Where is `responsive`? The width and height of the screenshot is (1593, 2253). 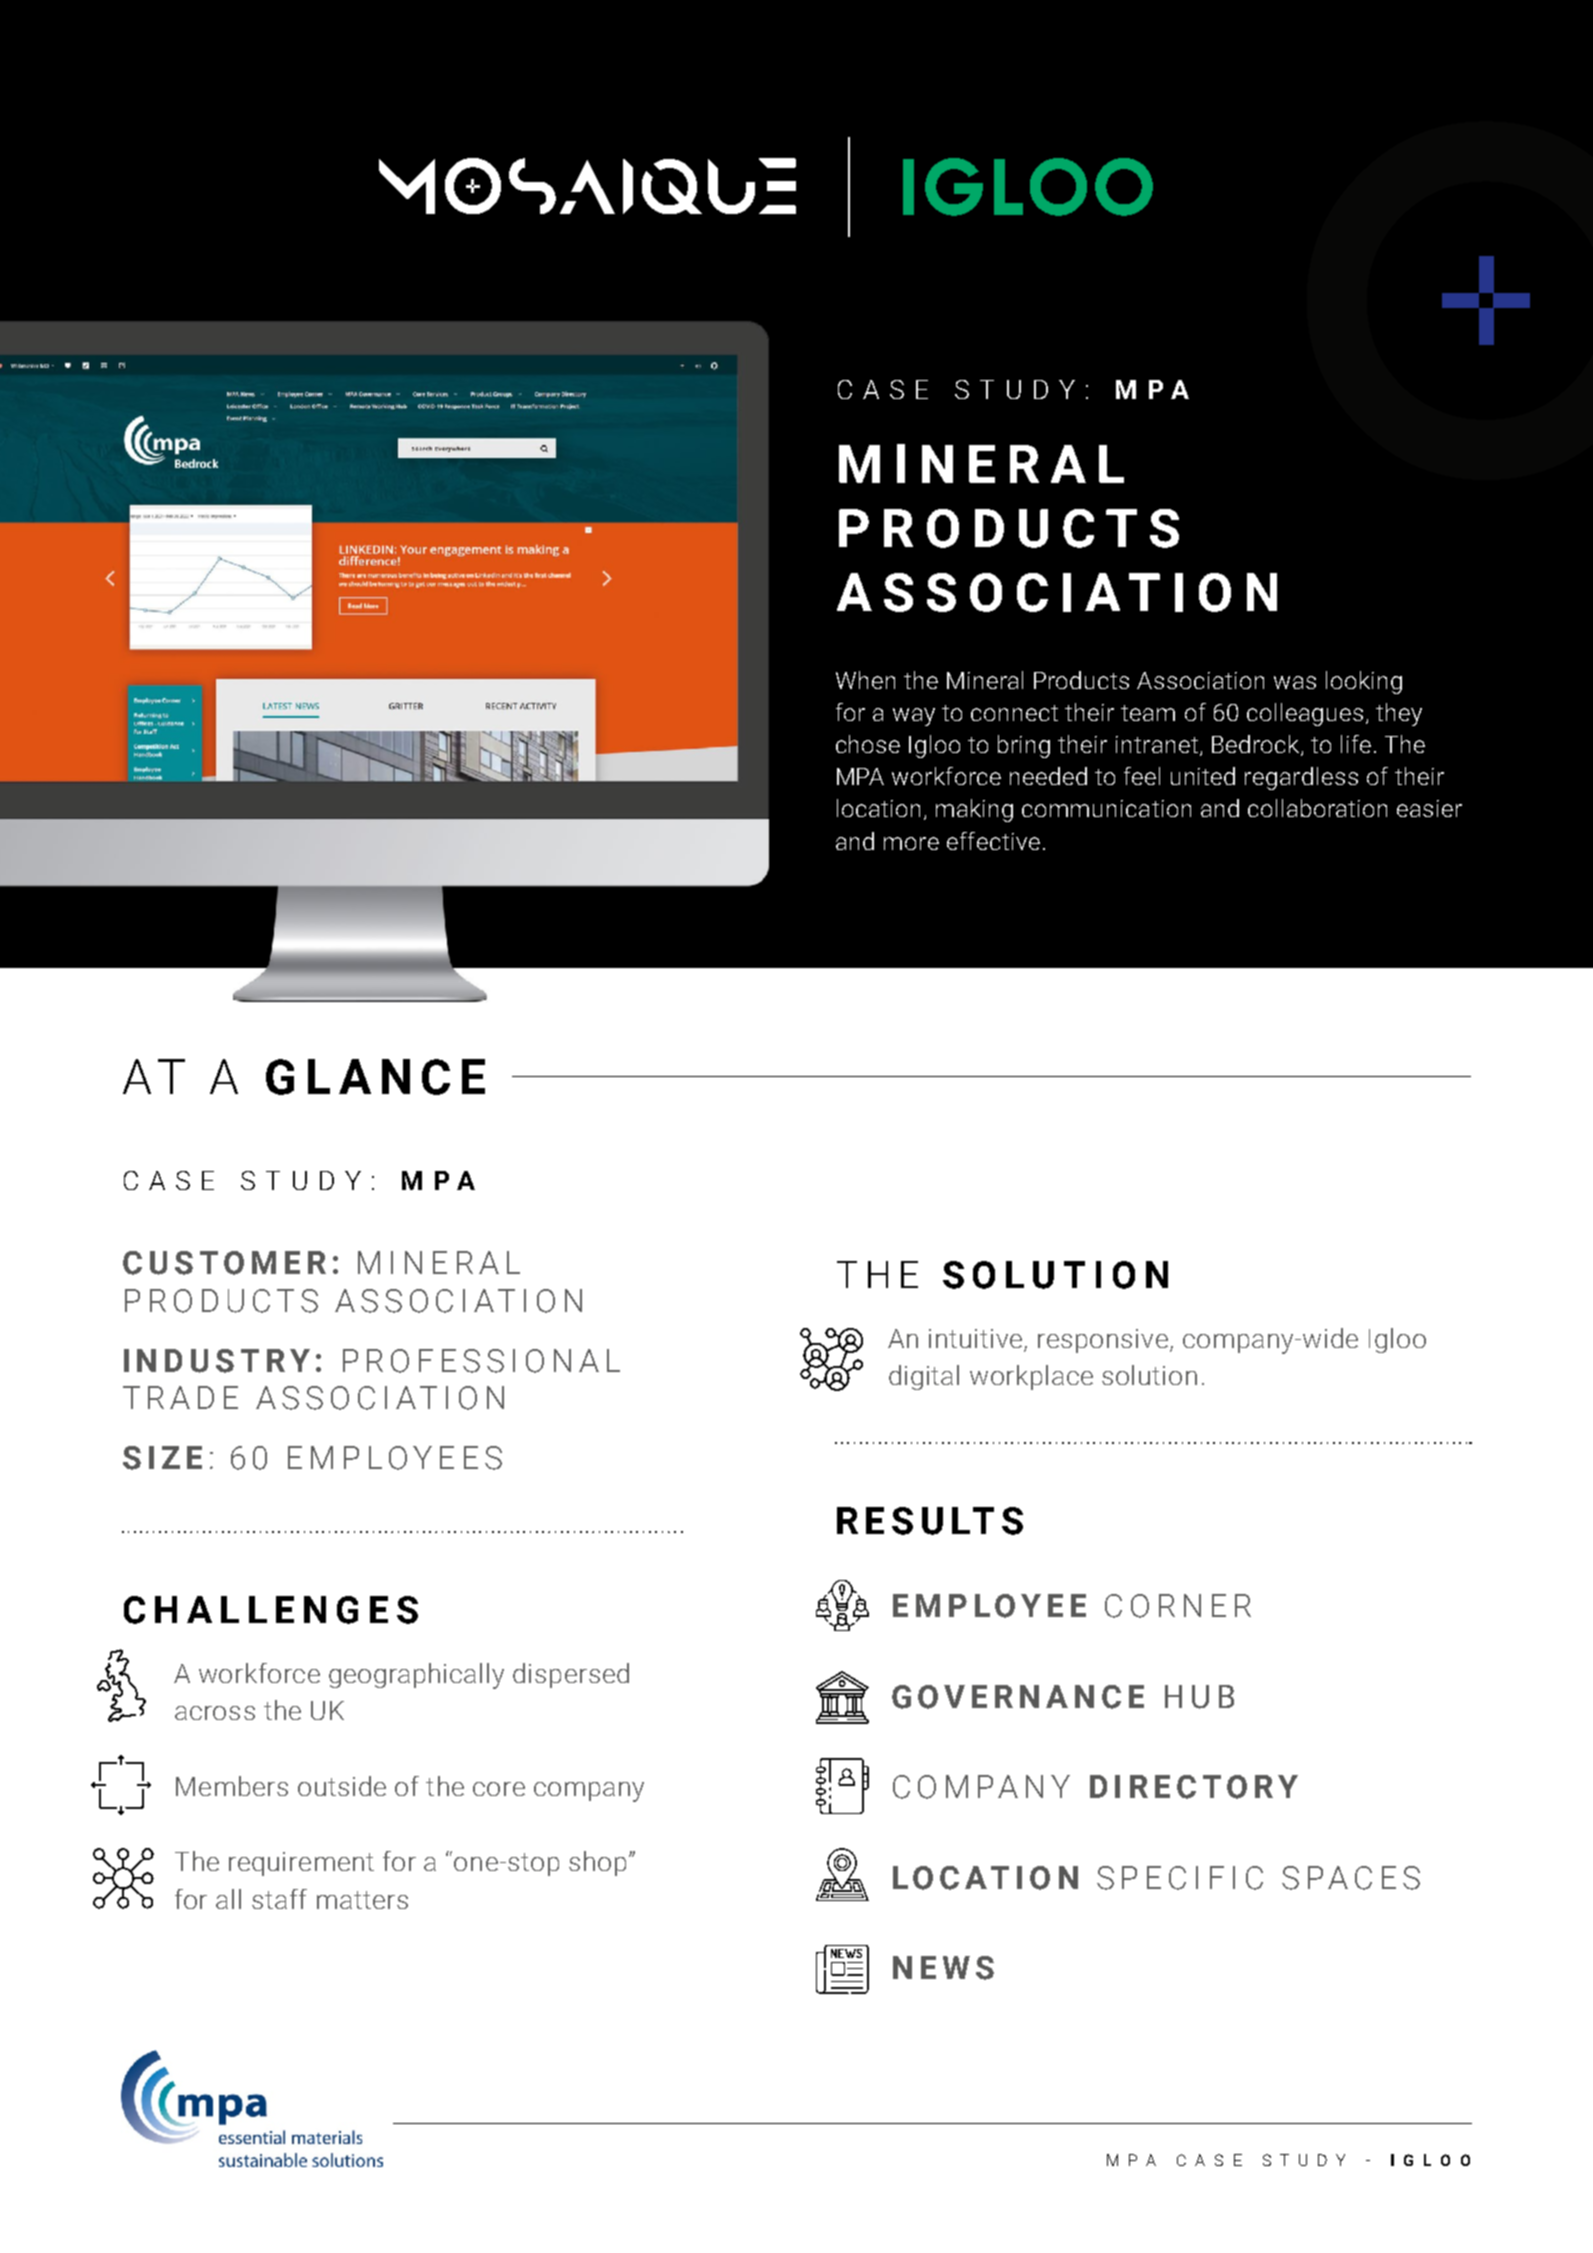
responsive is located at coordinates (1103, 1341).
